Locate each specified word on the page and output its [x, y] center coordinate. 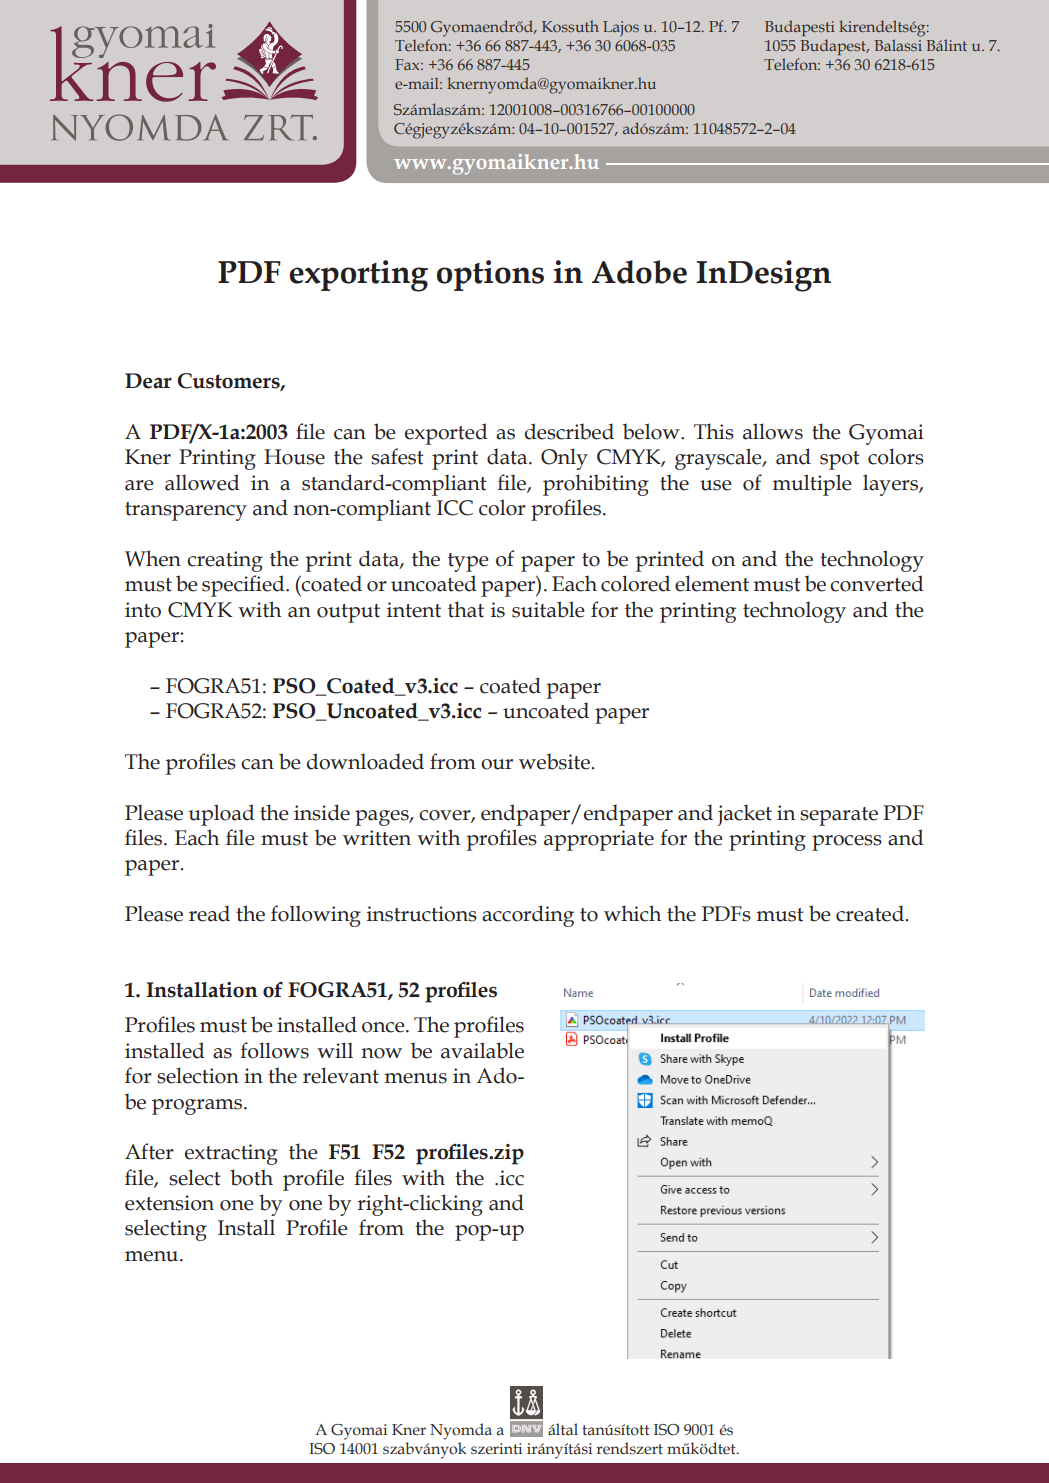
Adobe [639, 272]
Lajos [621, 29]
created [871, 913]
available [482, 1050]
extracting [231, 1154]
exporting [358, 276]
